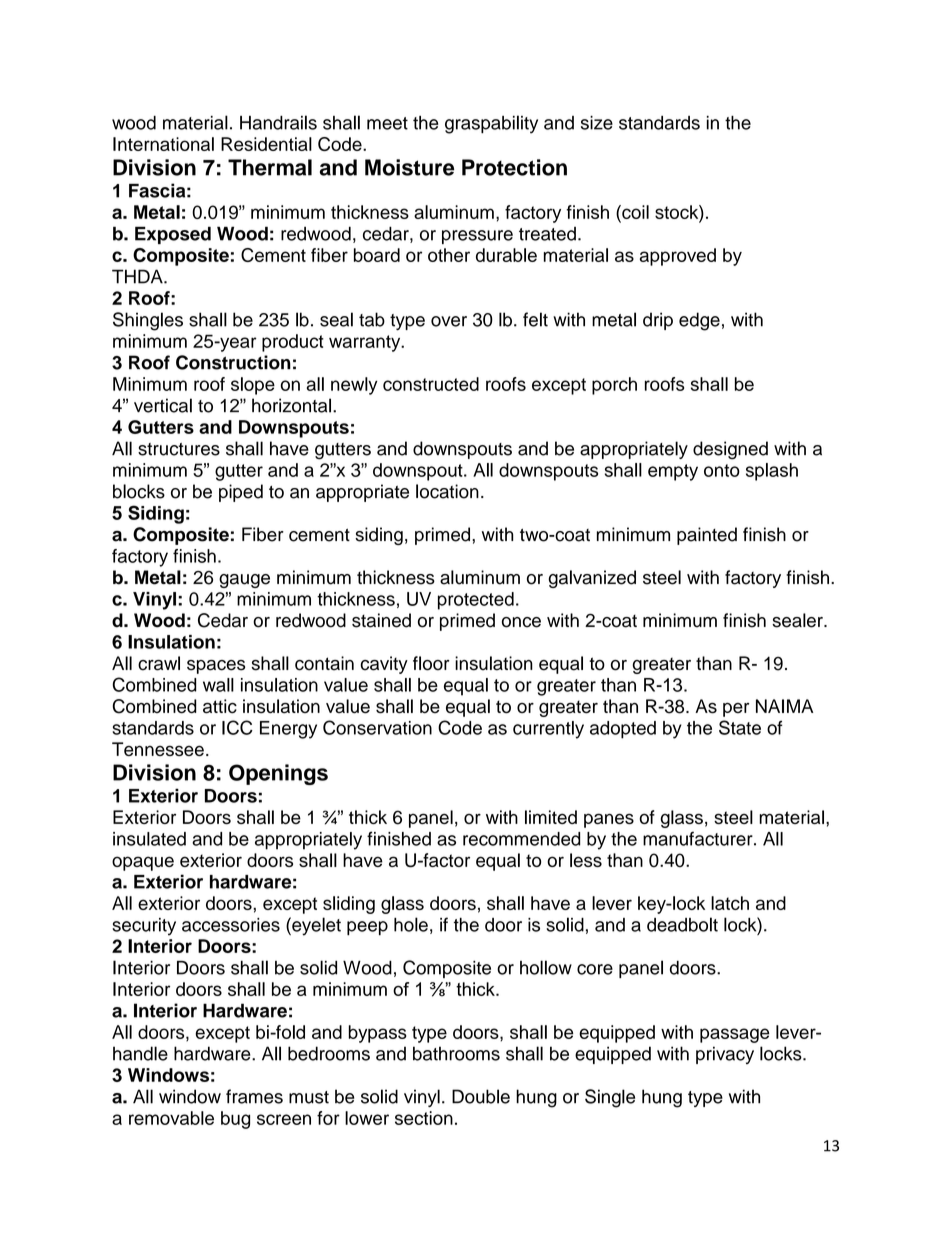 The height and width of the page is (1233, 952). What do you see at coordinates (614, 386) in the page?
I see `porch` at bounding box center [614, 386].
